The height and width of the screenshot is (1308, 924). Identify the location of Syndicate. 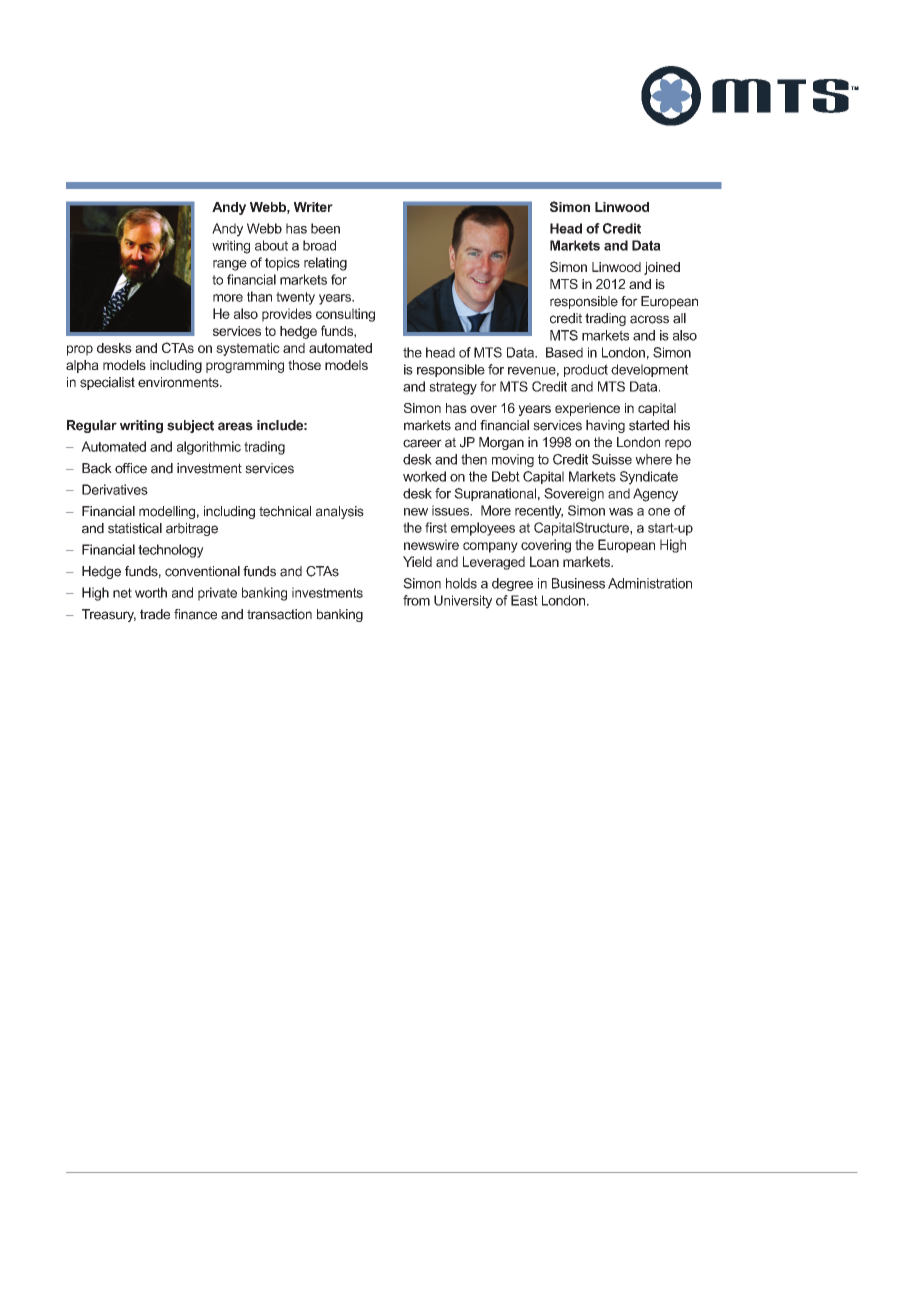
(649, 478).
